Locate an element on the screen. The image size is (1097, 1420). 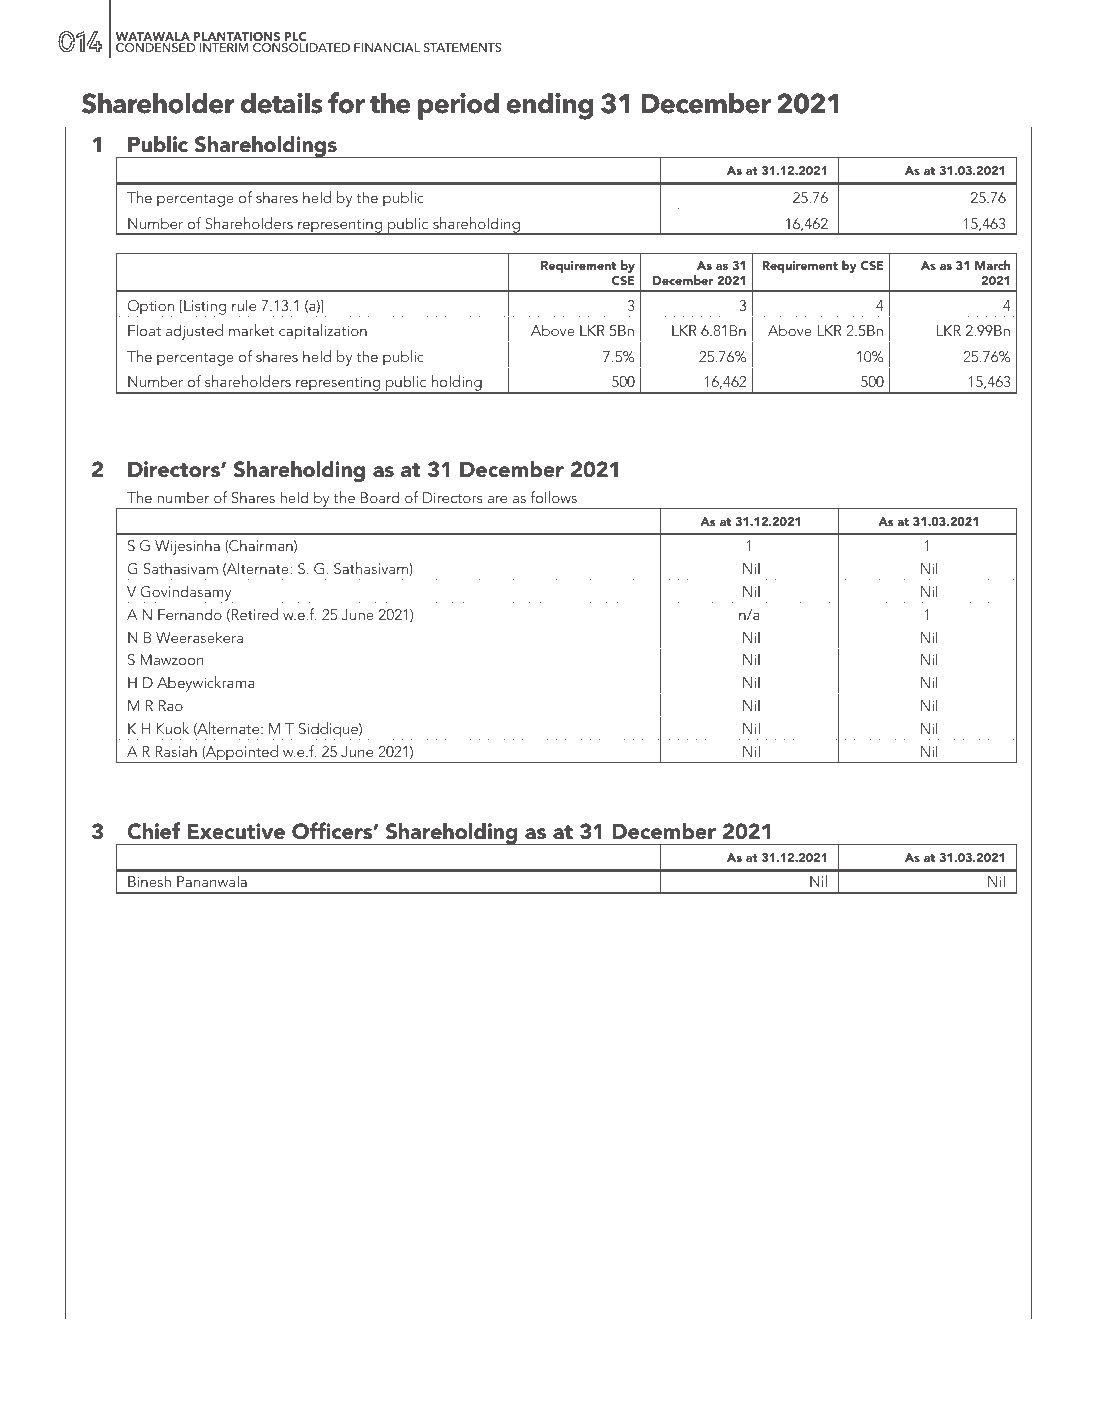
Board is located at coordinates (380, 497).
